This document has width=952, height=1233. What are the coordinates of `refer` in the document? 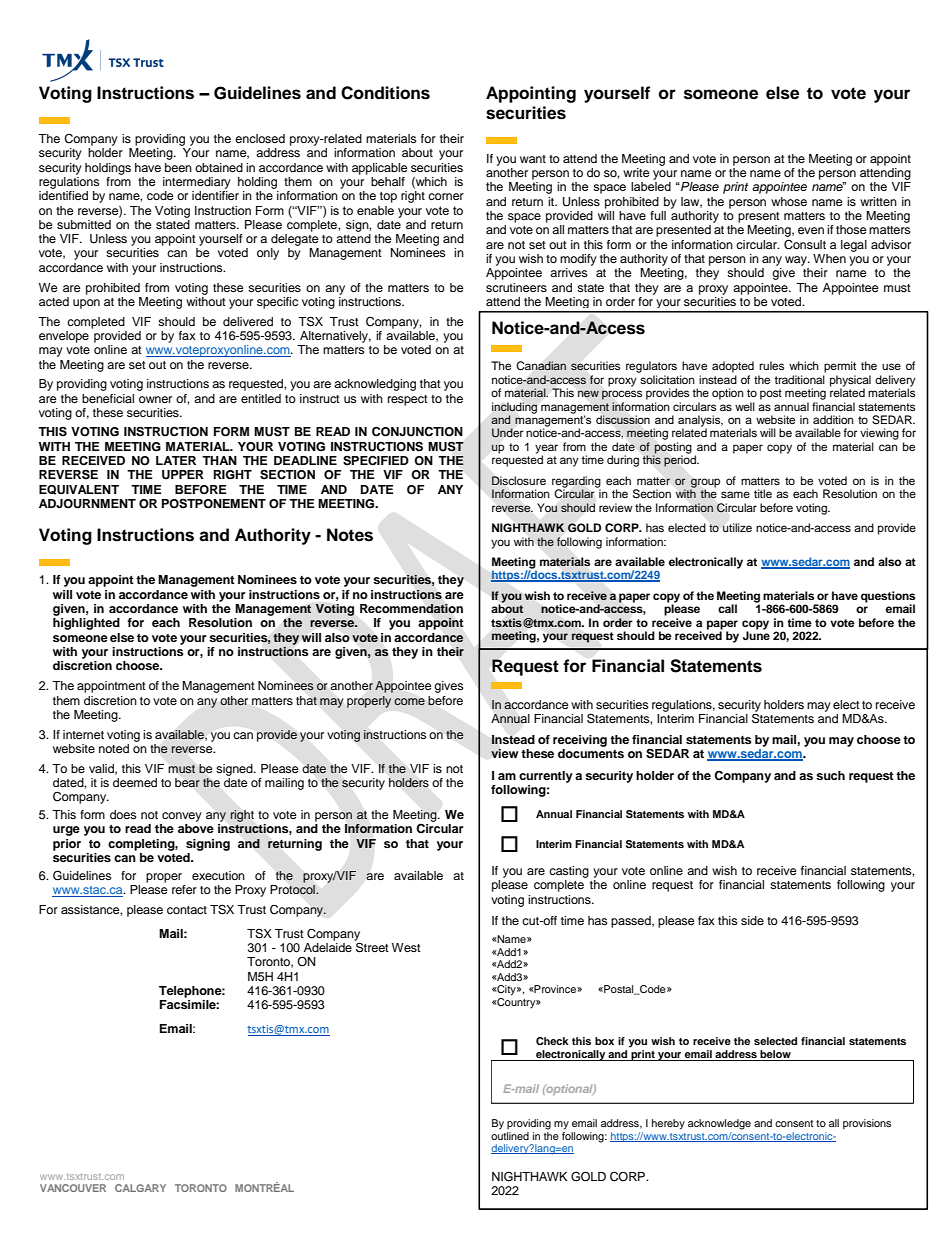 It's located at (184, 889).
